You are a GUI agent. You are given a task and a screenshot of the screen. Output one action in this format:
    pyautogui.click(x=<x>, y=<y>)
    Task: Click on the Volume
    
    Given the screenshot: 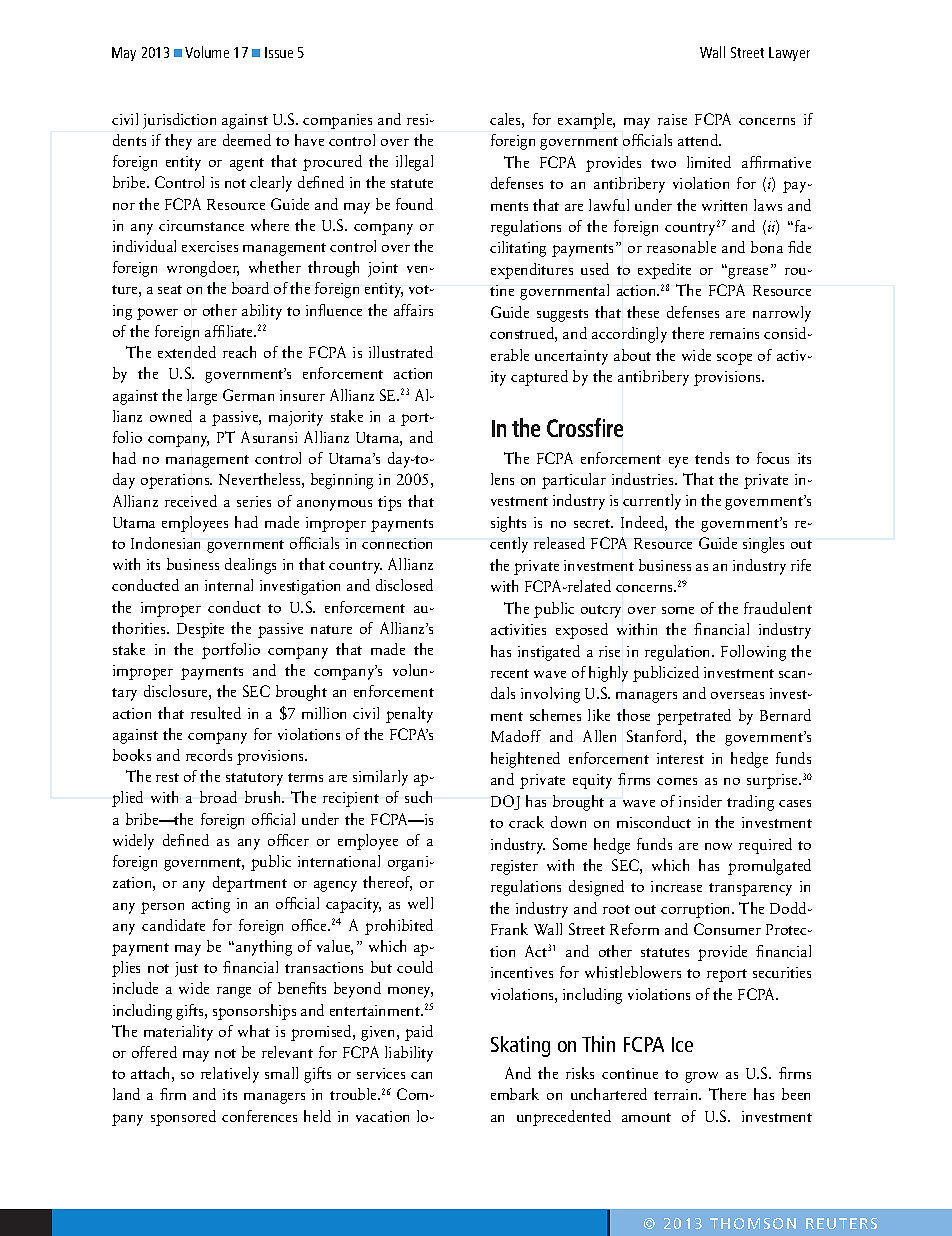 What is the action you would take?
    pyautogui.click(x=207, y=52)
